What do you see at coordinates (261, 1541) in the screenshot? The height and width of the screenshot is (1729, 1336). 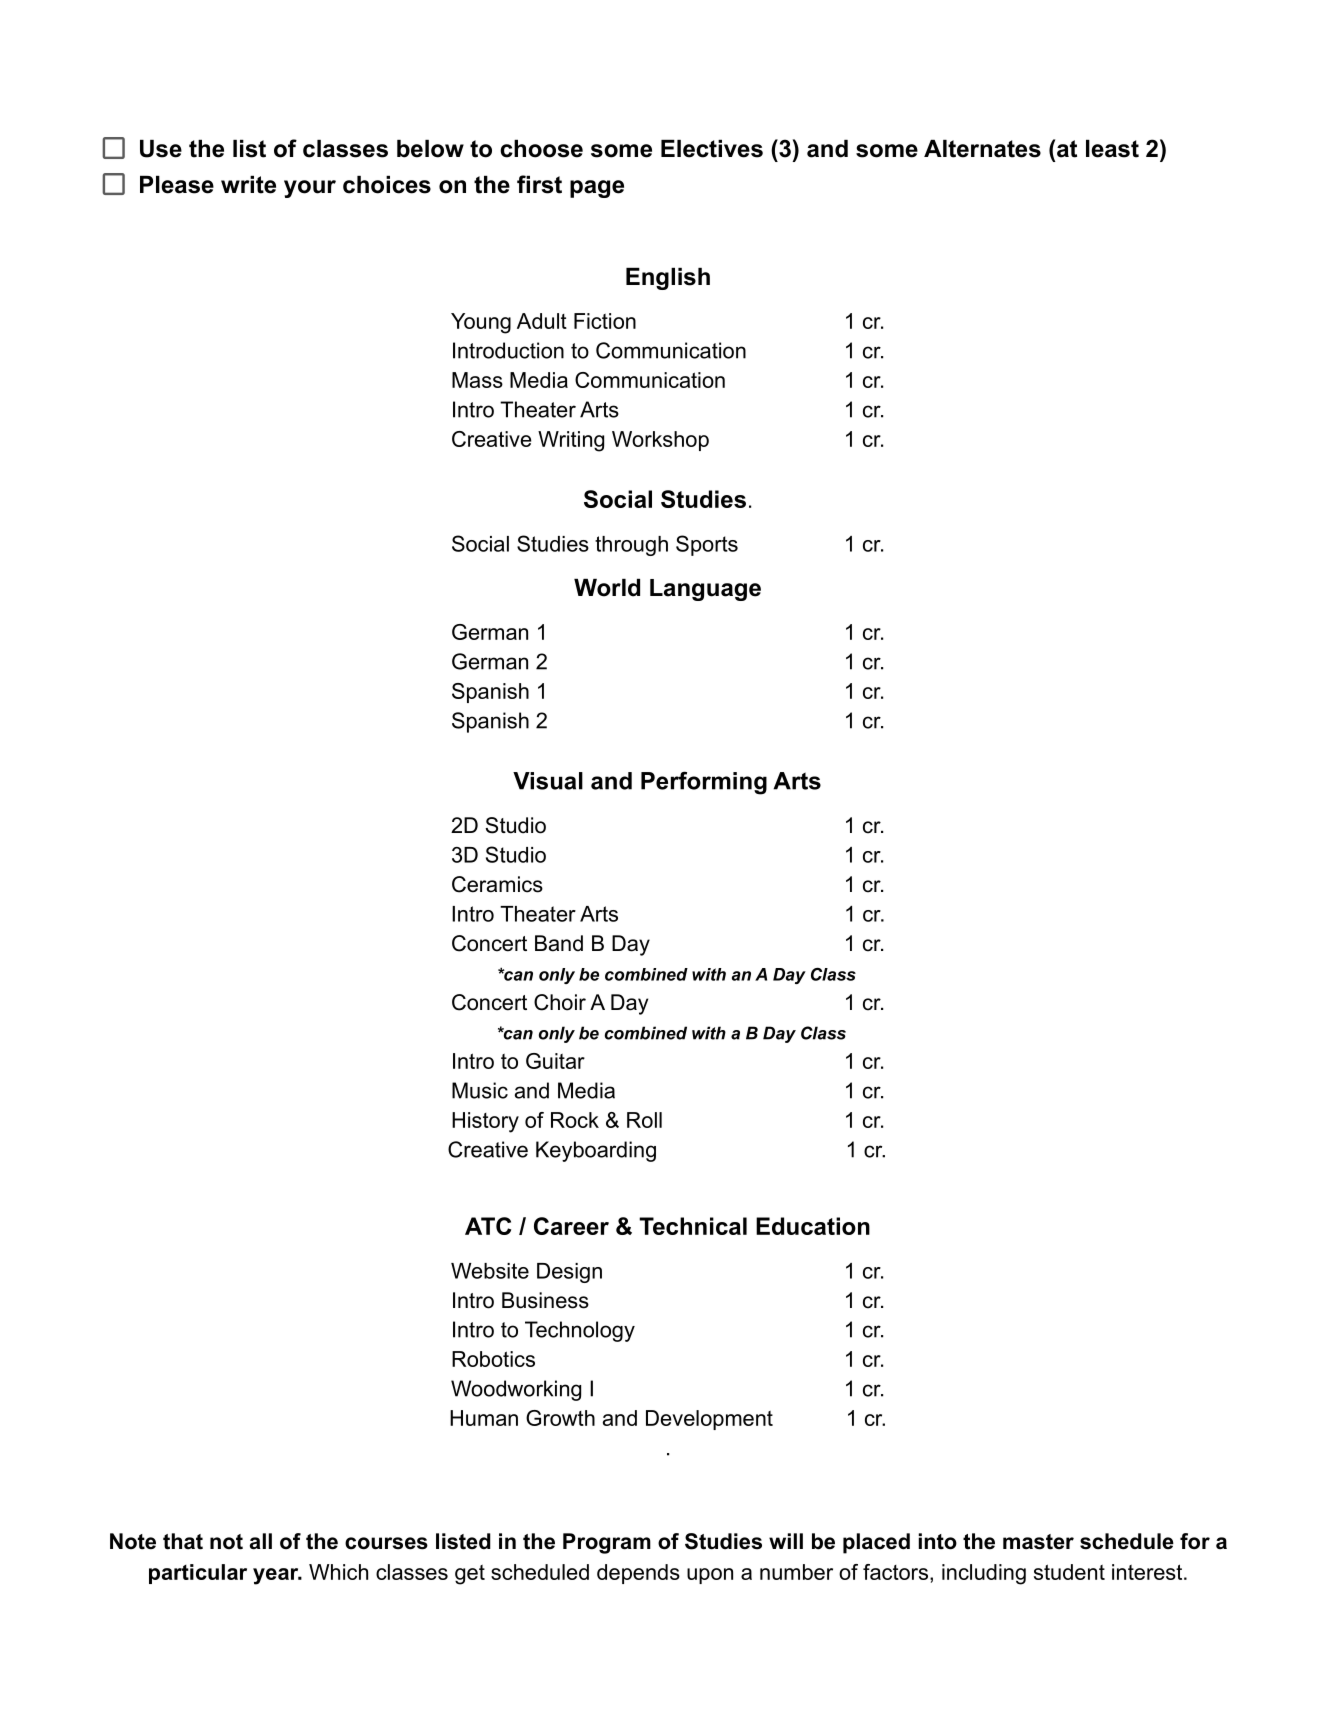 I see `all` at bounding box center [261, 1541].
